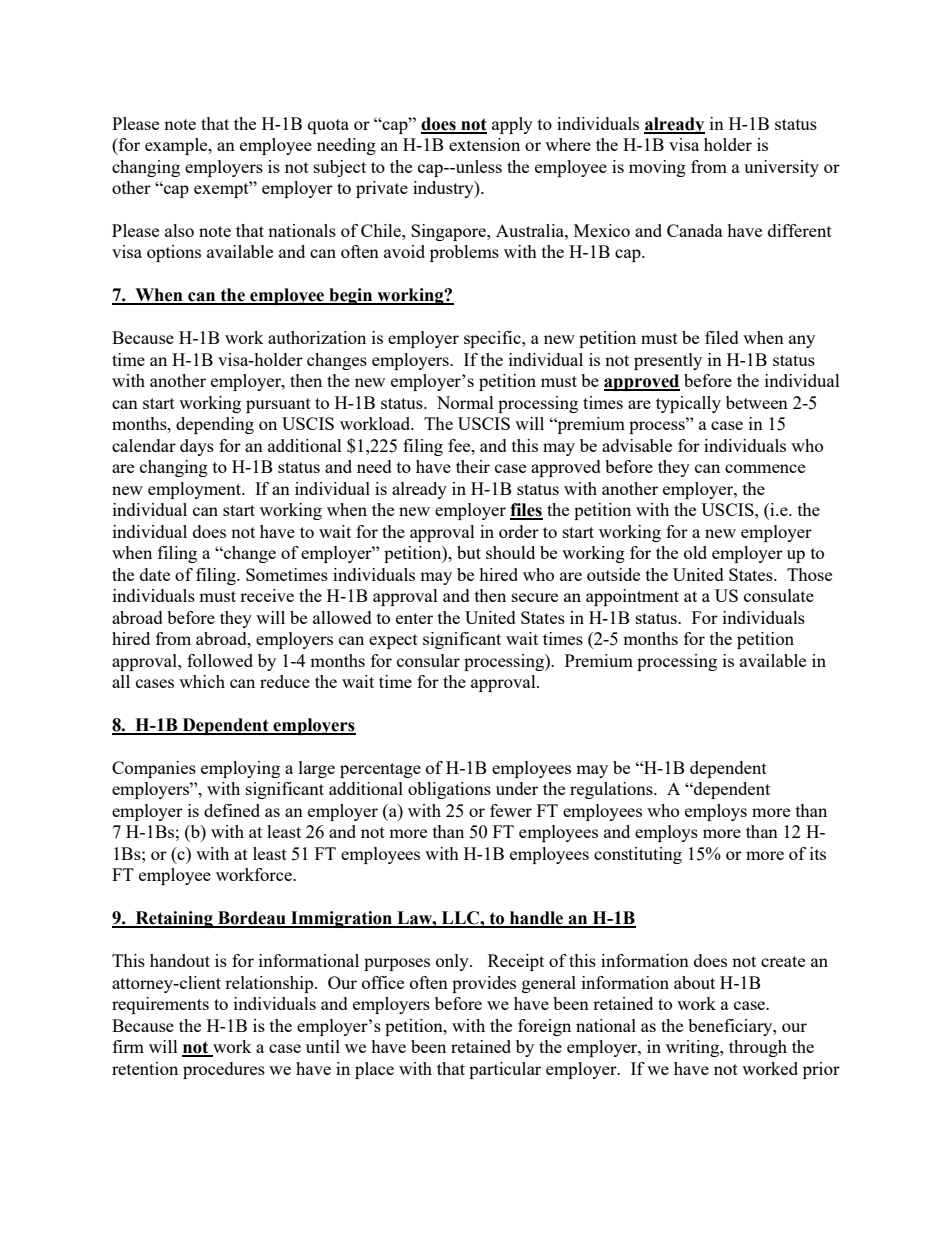 The width and height of the screenshot is (952, 1233). Describe the element at coordinates (779, 595) in the screenshot. I see `consulate` at that location.
